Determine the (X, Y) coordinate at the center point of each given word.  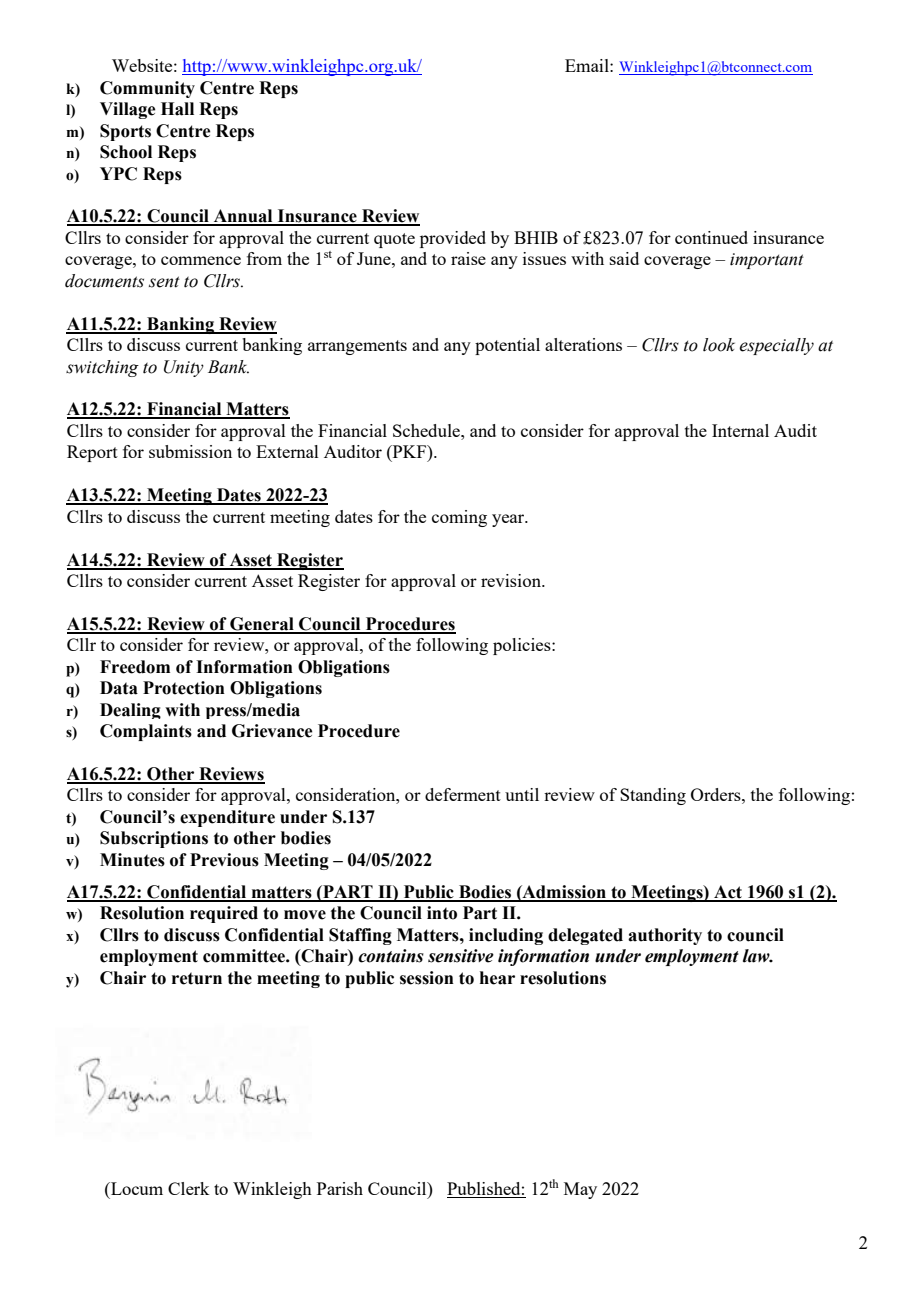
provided (453, 239)
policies (523, 646)
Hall (177, 109)
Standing (653, 796)
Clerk (188, 1188)
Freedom (135, 667)
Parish (340, 1188)
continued (711, 237)
